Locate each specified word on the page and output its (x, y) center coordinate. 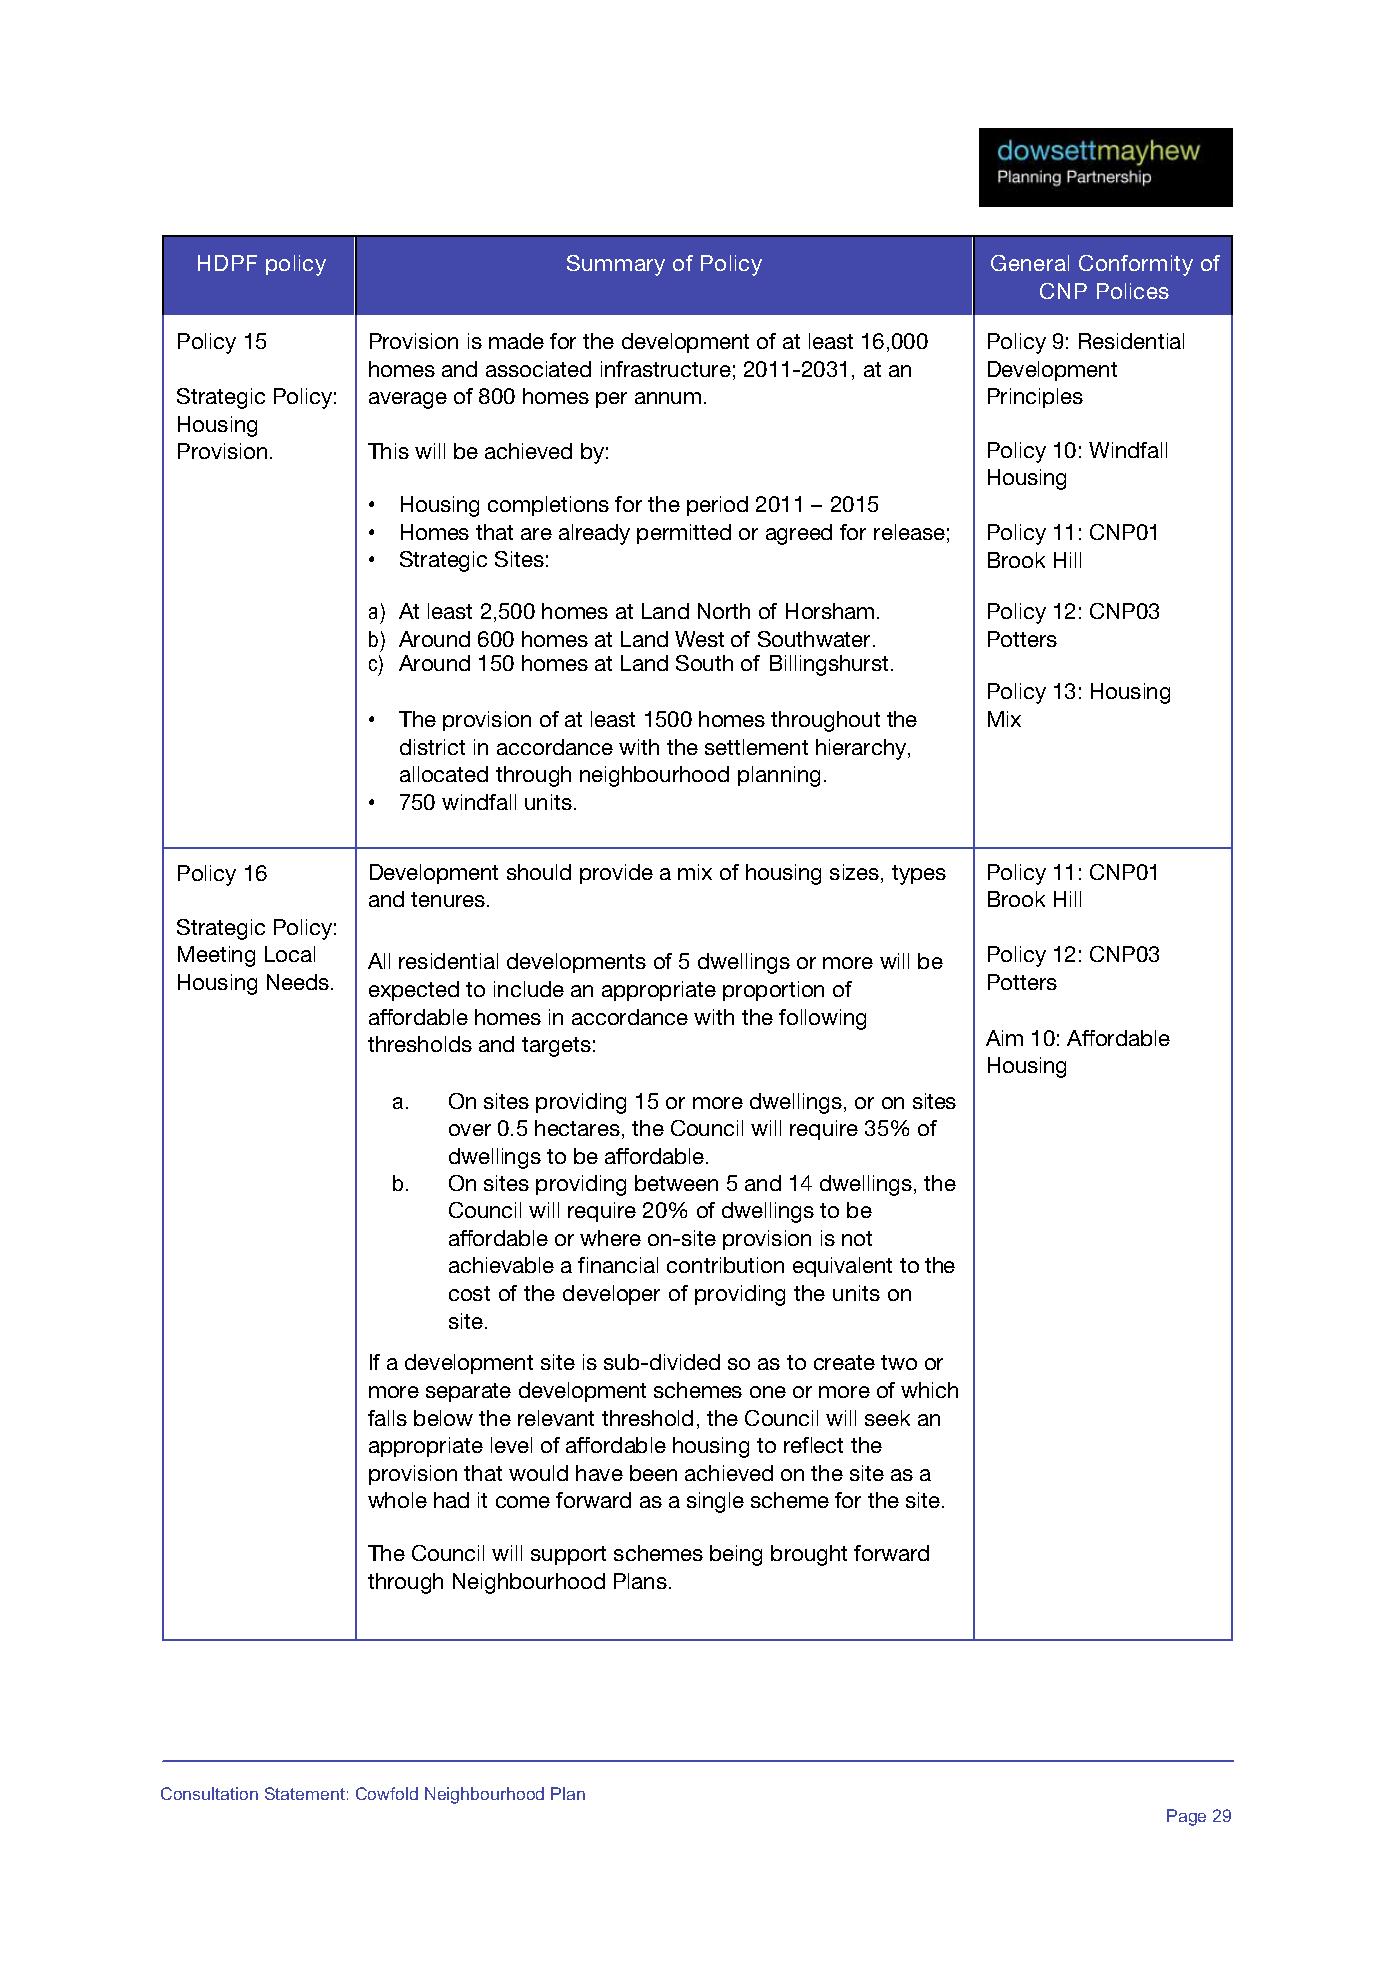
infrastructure (666, 369)
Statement (305, 1793)
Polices (1133, 291)
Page (1186, 1817)
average (408, 400)
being (736, 1555)
